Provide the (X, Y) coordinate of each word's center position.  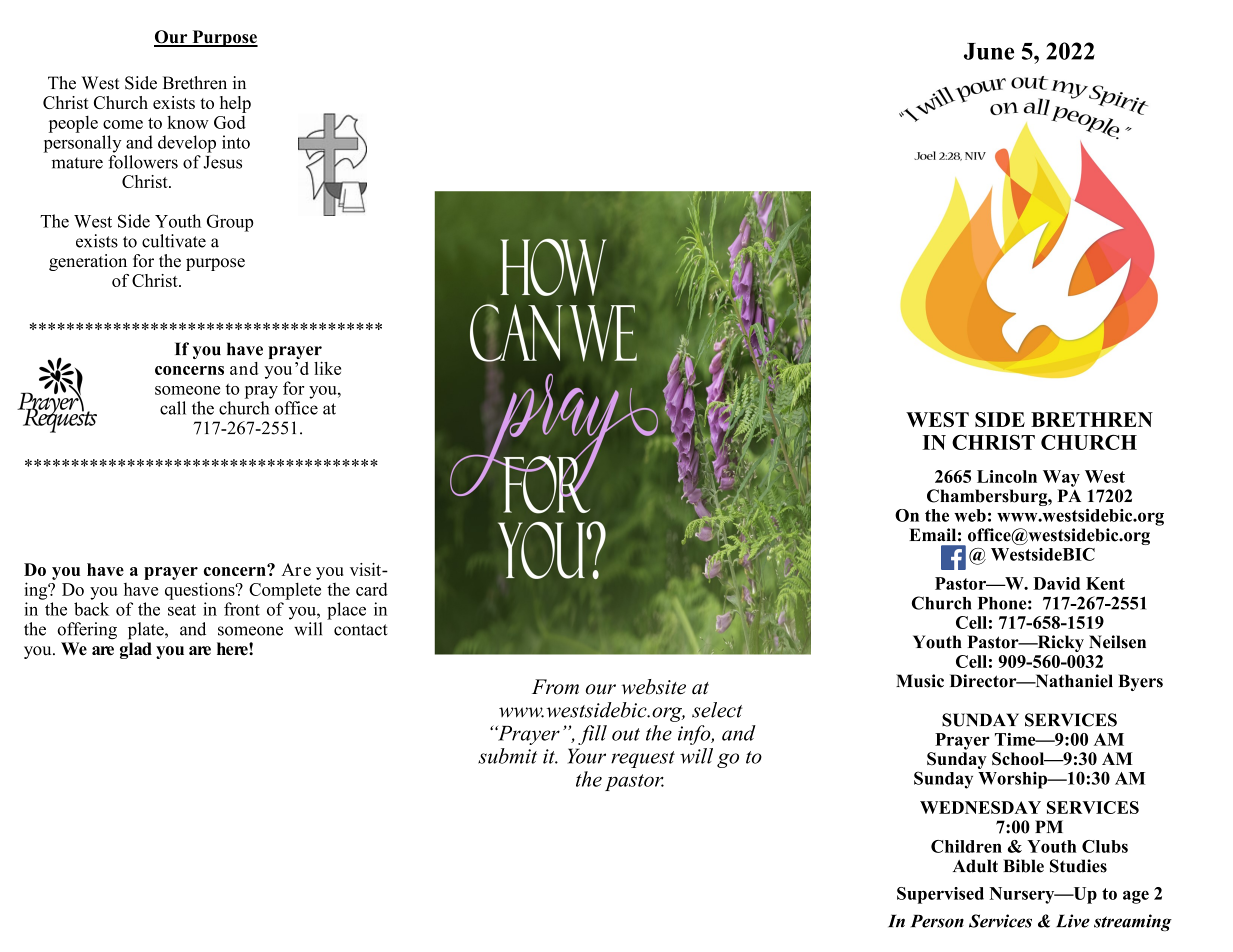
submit (507, 756)
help (235, 104)
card (372, 589)
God (230, 122)
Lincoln (1007, 476)
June (989, 51)
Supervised (940, 895)
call (173, 408)
